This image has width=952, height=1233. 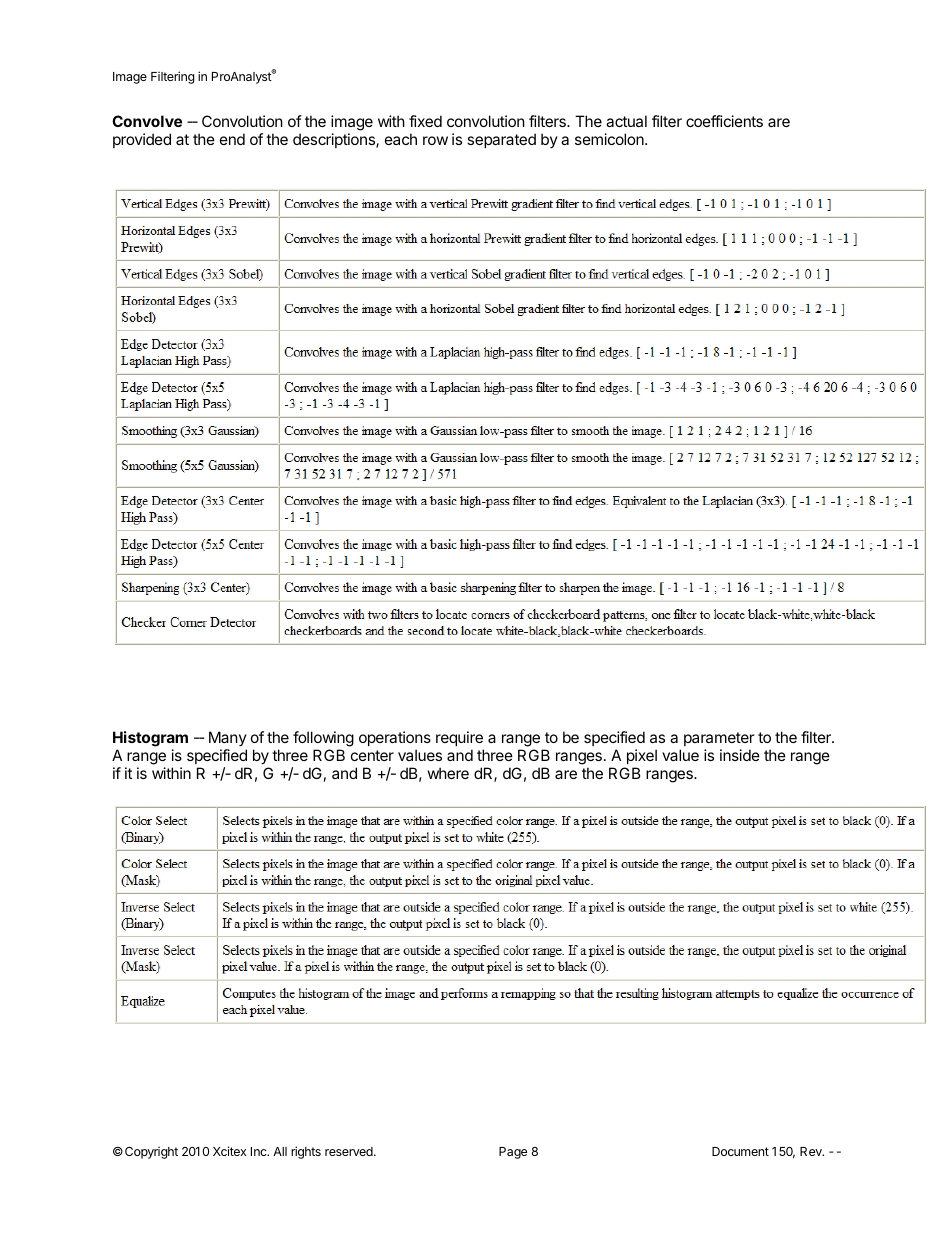 I want to click on Document, so click(x=740, y=1151).
